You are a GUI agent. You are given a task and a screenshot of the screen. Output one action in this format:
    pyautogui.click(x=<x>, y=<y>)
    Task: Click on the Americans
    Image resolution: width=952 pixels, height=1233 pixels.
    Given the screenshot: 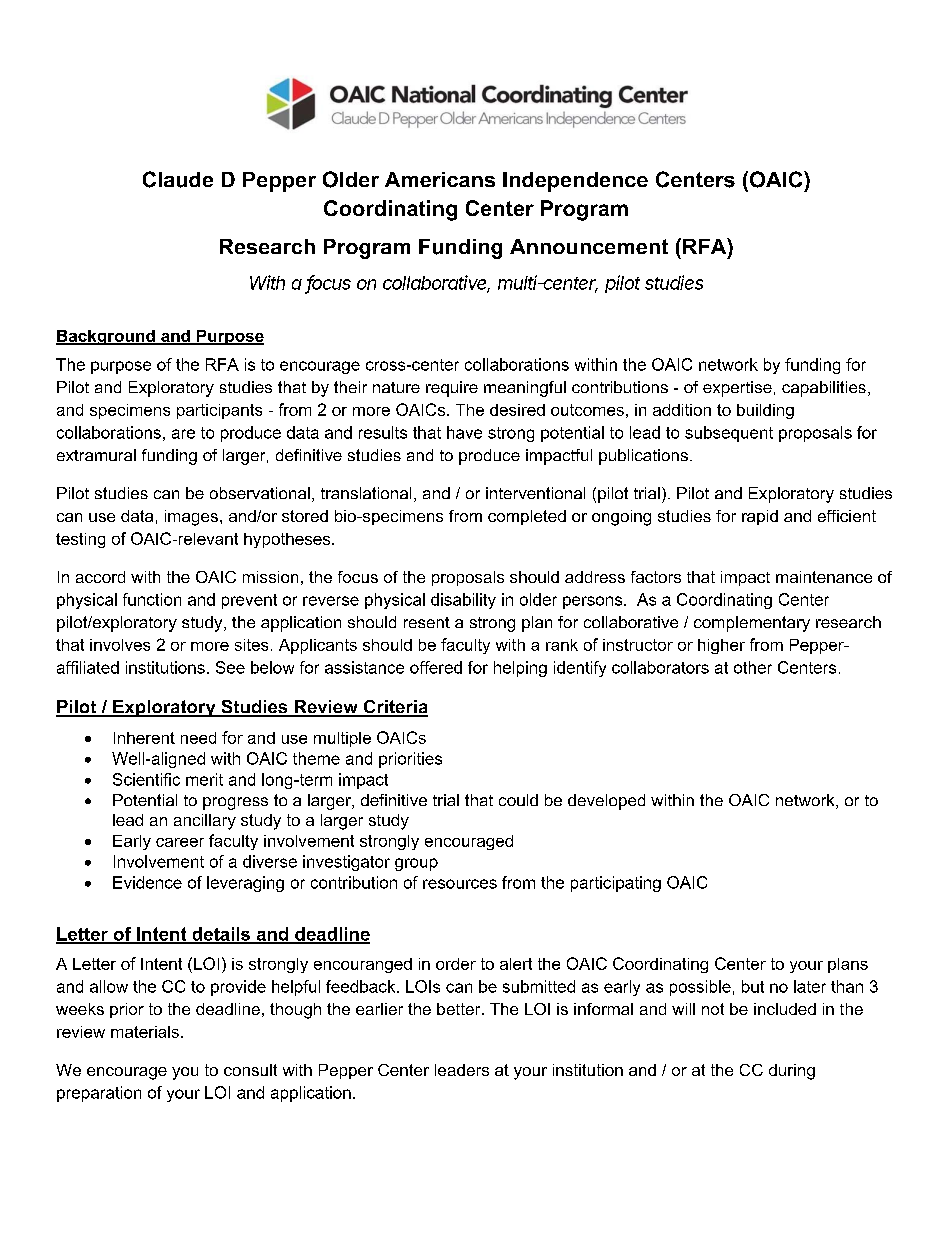 What is the action you would take?
    pyautogui.click(x=440, y=179)
